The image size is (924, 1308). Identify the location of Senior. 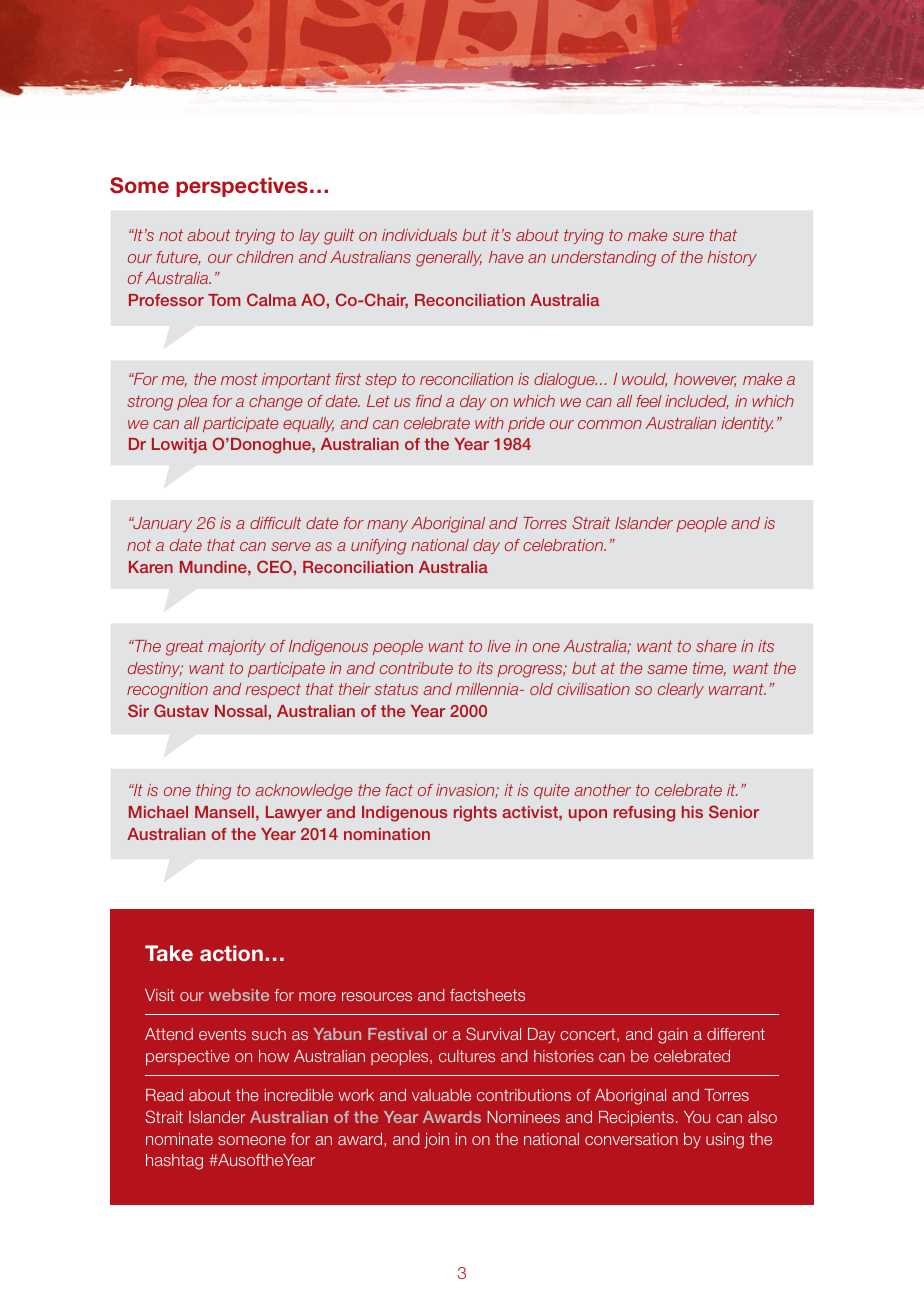
(734, 811).
